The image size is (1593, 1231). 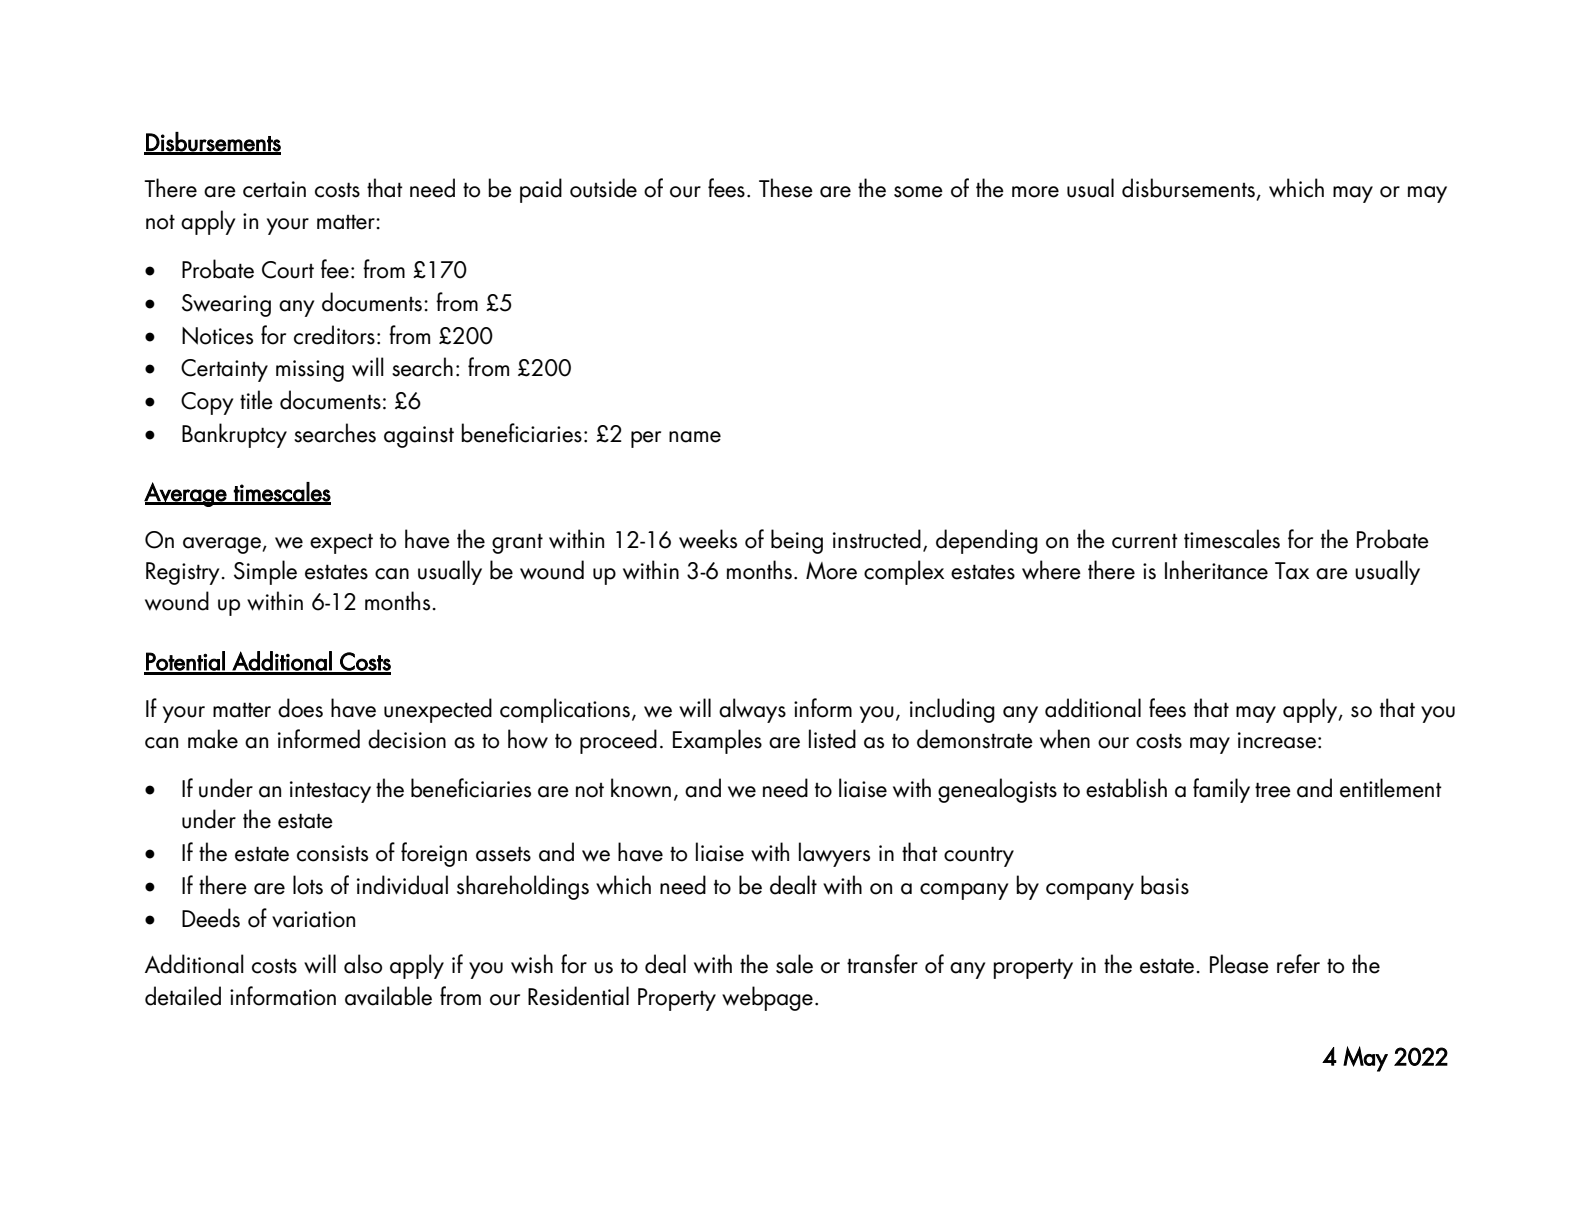 I want to click on These, so click(x=786, y=188).
